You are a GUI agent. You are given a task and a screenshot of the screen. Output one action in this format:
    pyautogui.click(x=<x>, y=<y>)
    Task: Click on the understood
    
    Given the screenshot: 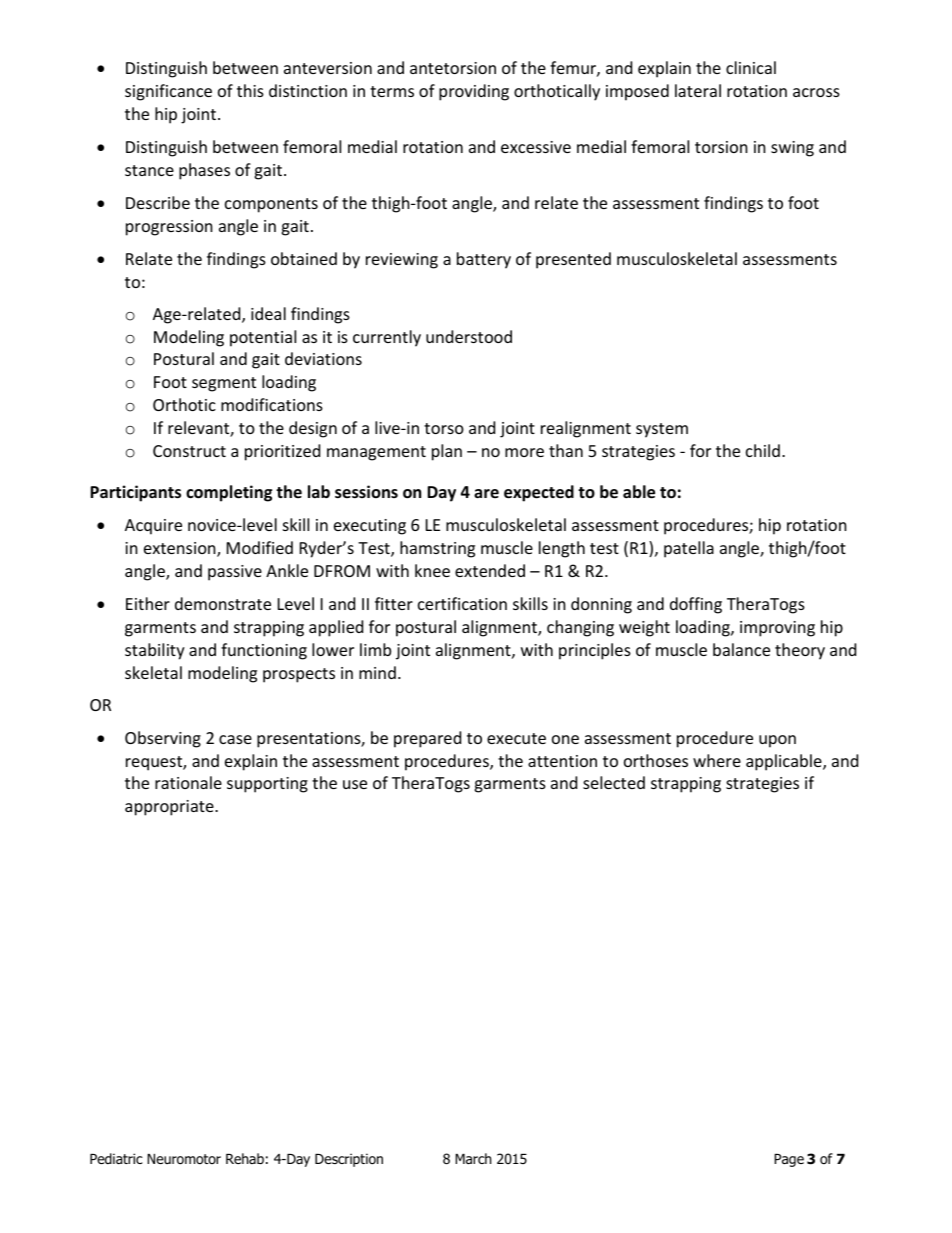 What is the action you would take?
    pyautogui.click(x=469, y=336)
